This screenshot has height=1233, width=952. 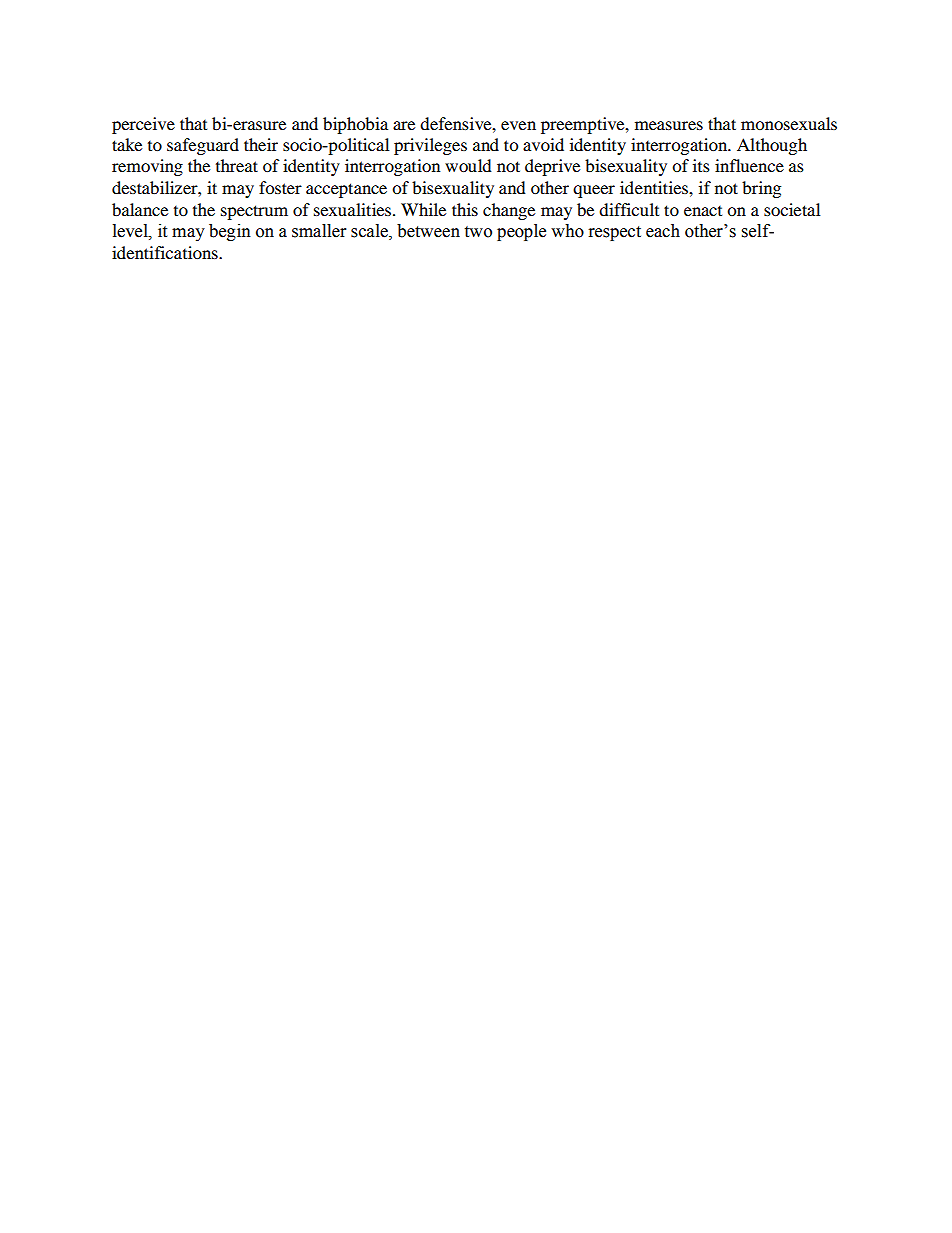 What do you see at coordinates (669, 125) in the screenshot?
I see `measures` at bounding box center [669, 125].
